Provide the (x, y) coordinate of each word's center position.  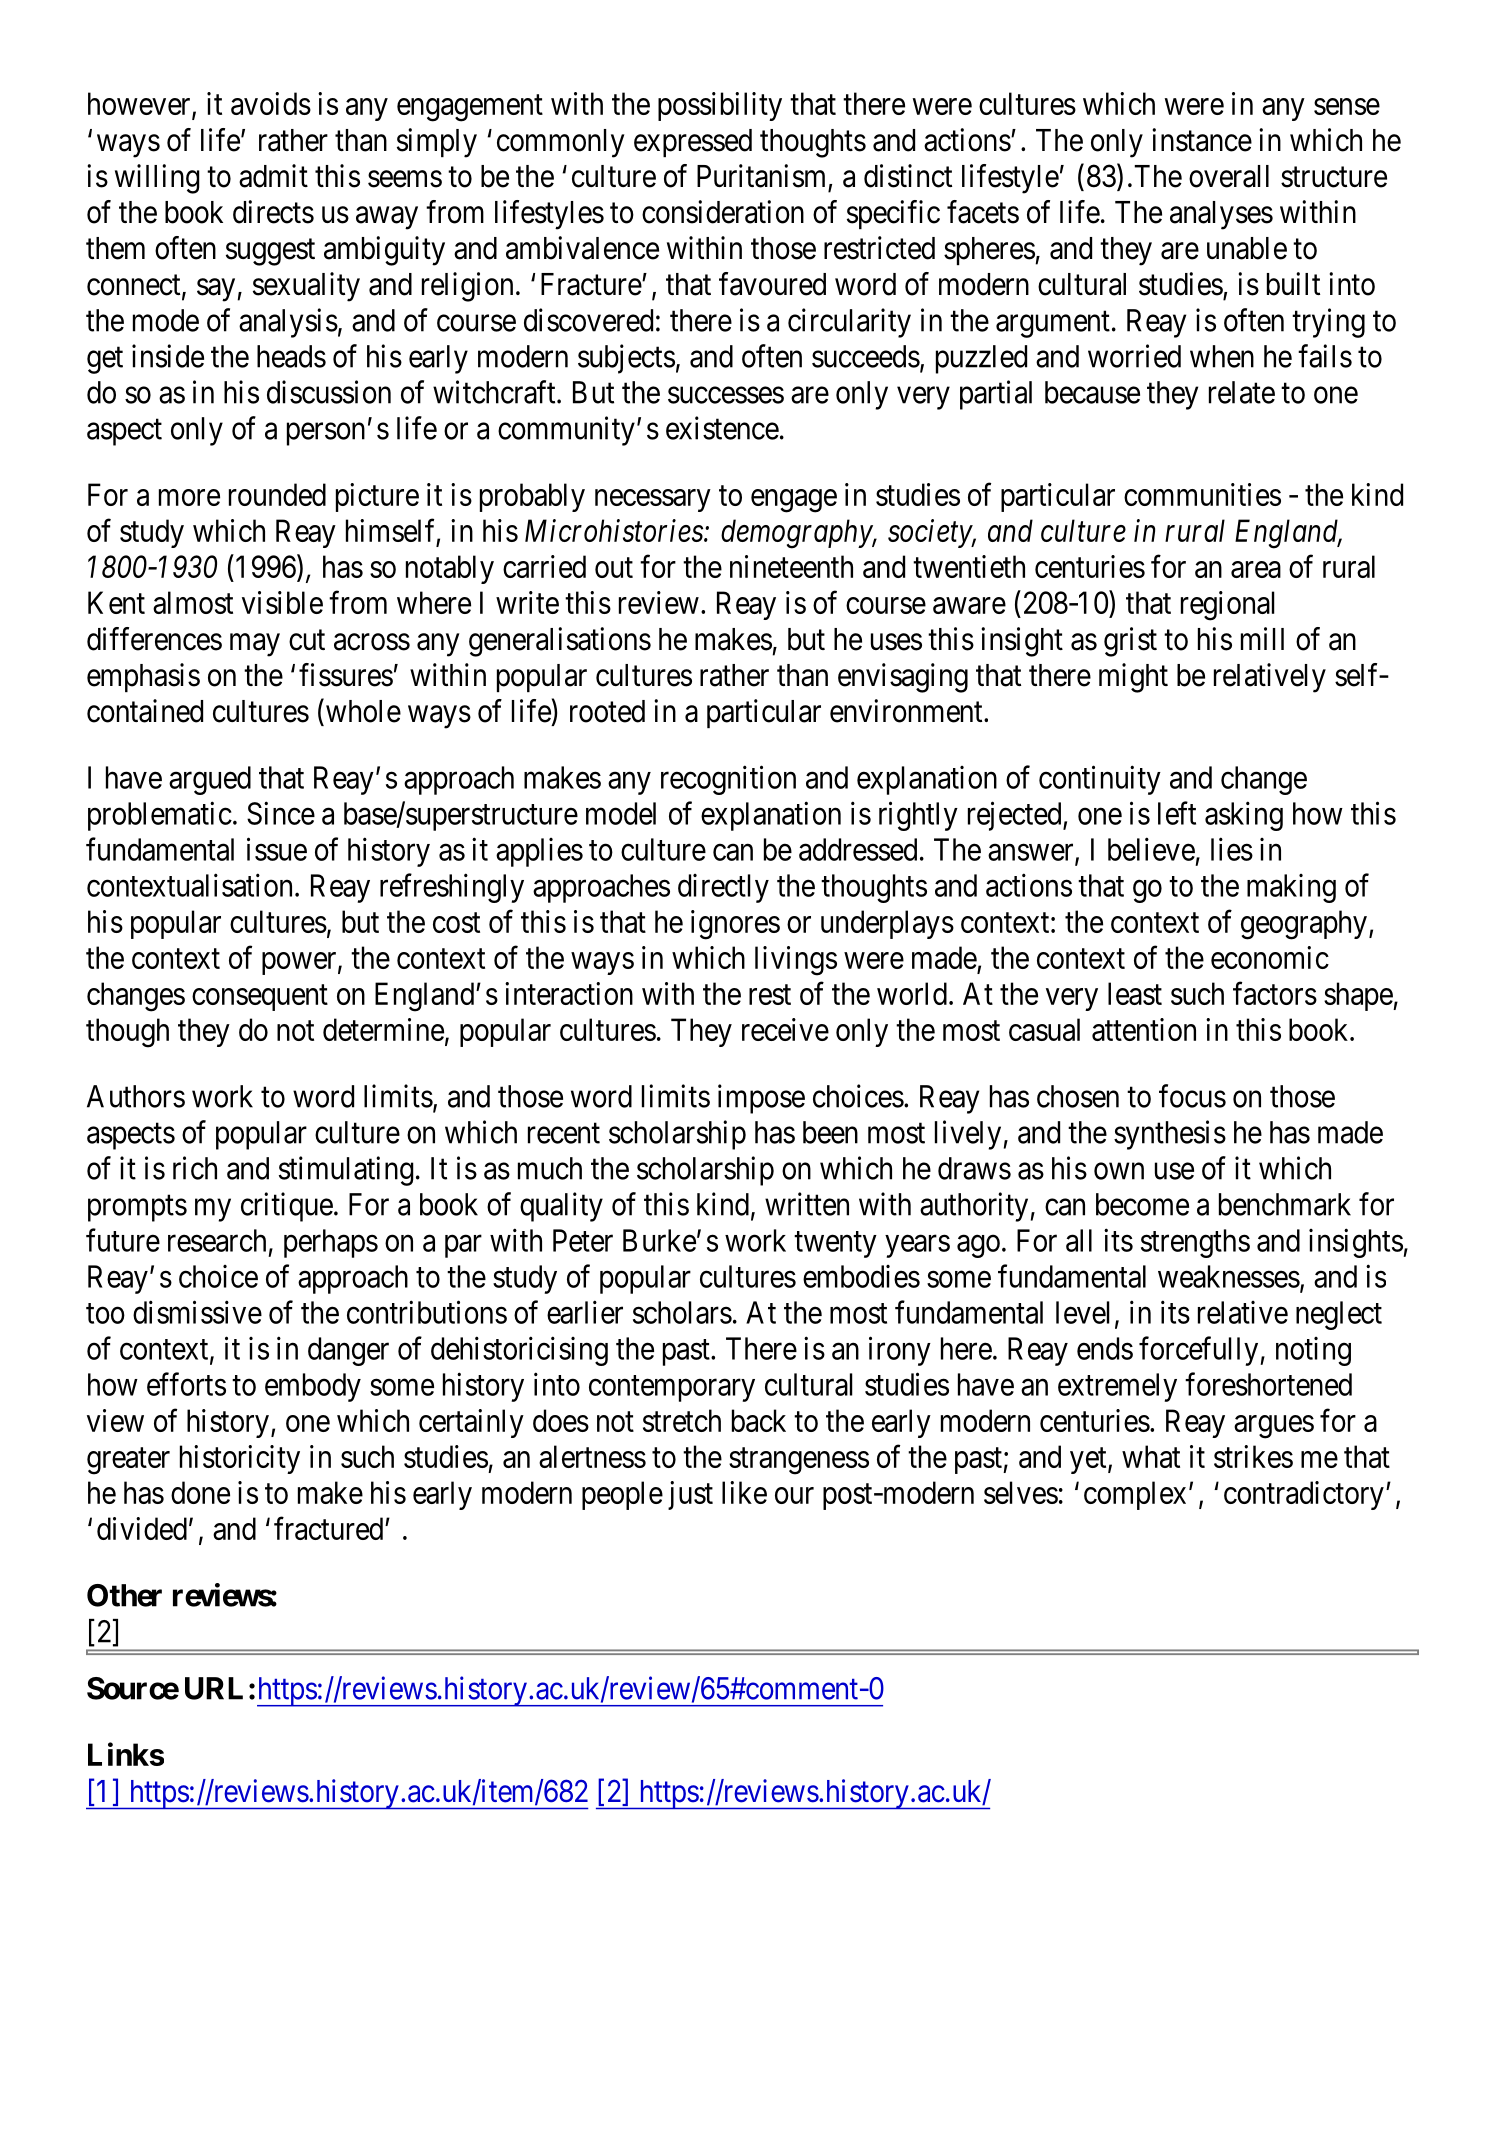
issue (277, 849)
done (200, 1492)
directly (723, 888)
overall (1229, 176)
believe (1151, 849)
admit (273, 176)
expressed (693, 143)
